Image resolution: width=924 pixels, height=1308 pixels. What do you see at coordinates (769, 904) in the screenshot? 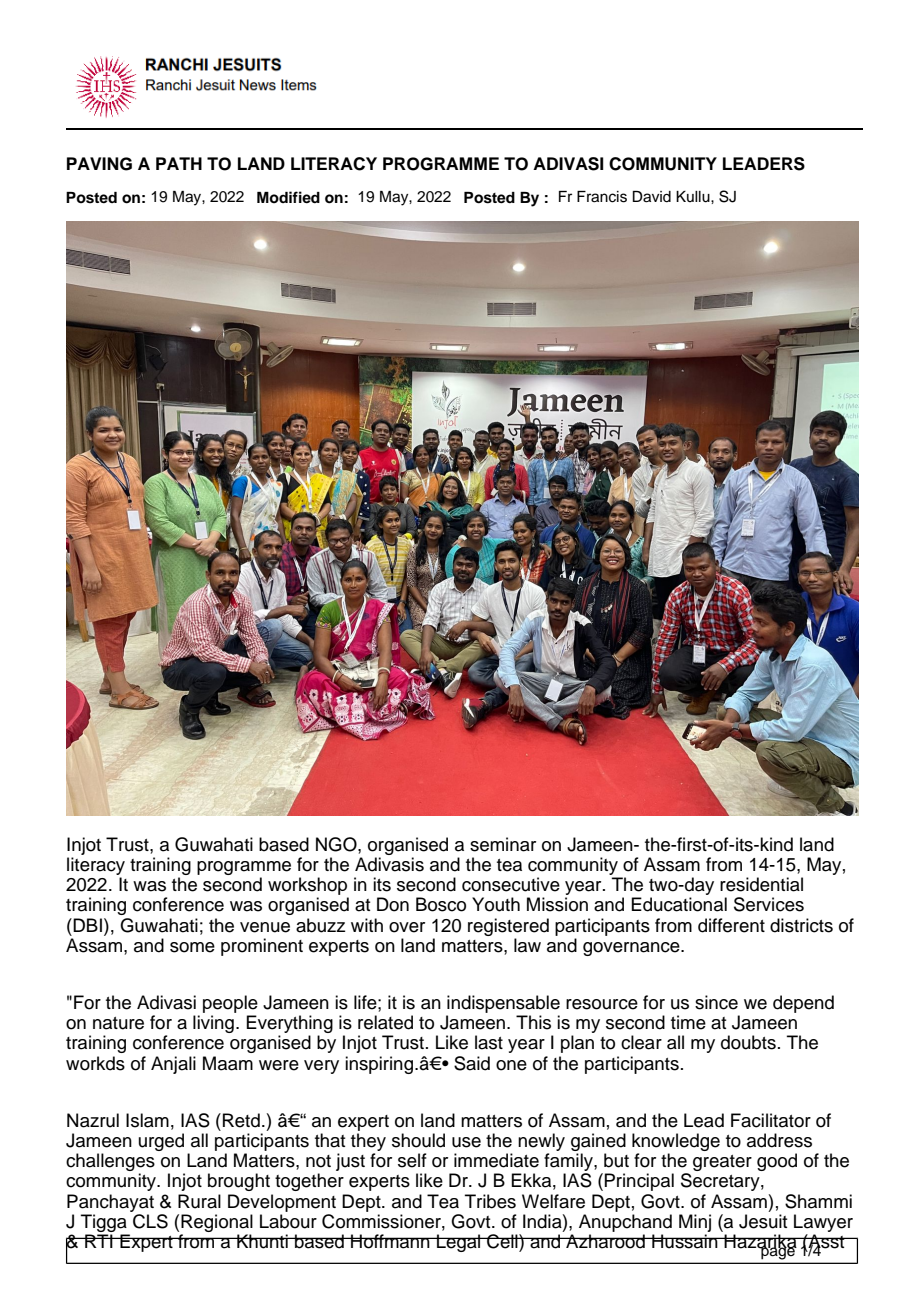
I see `Services` at bounding box center [769, 904].
